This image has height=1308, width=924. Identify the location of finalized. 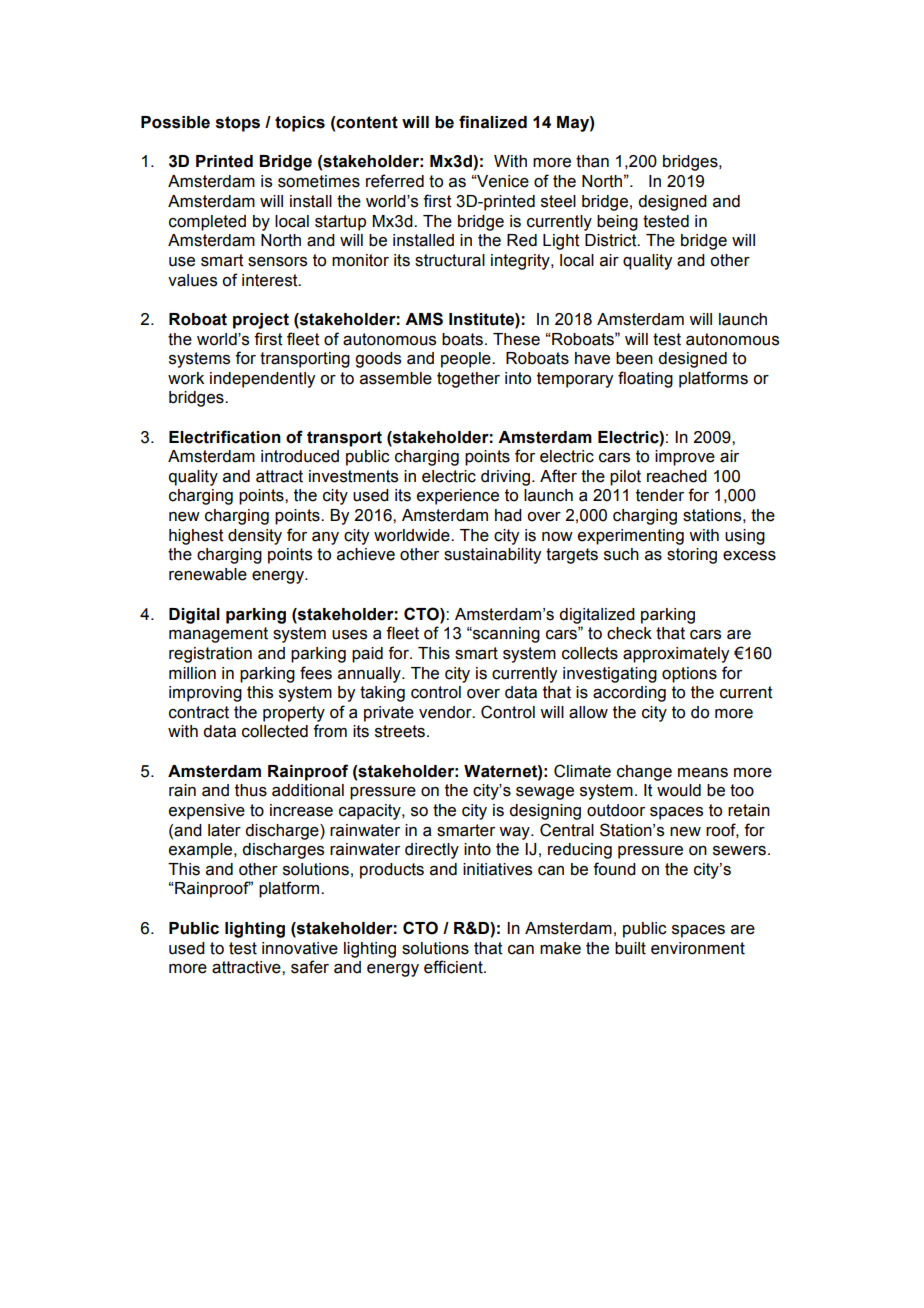
(493, 122).
